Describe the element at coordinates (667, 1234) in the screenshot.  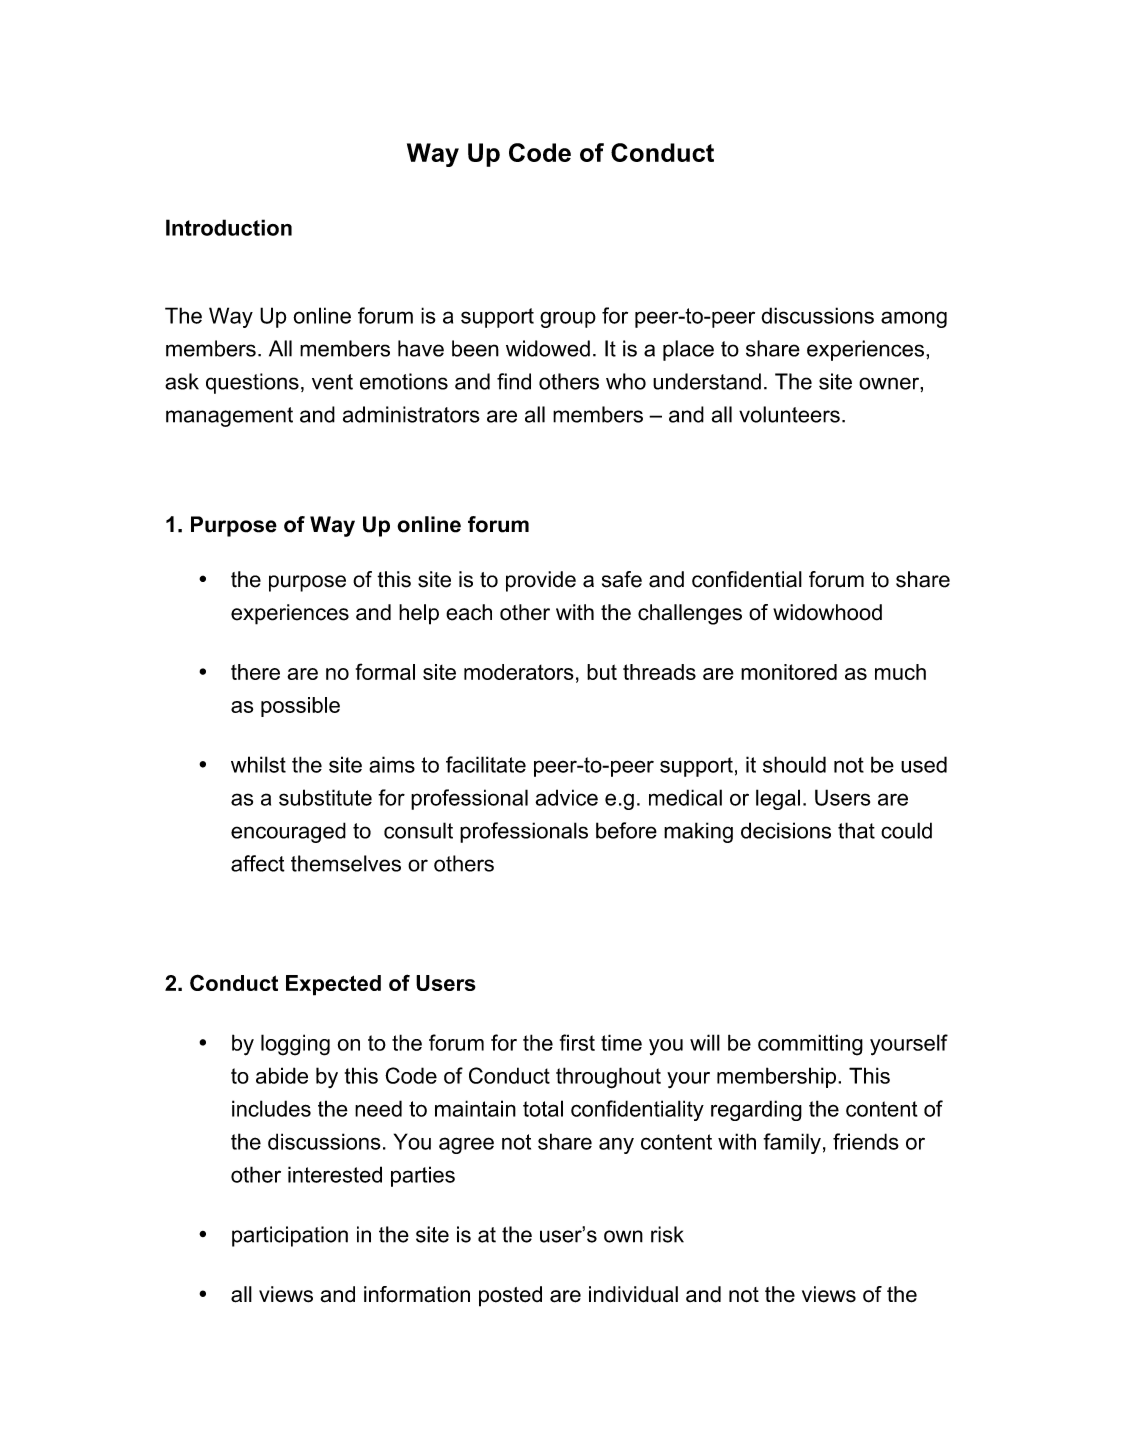
I see `risk` at that location.
